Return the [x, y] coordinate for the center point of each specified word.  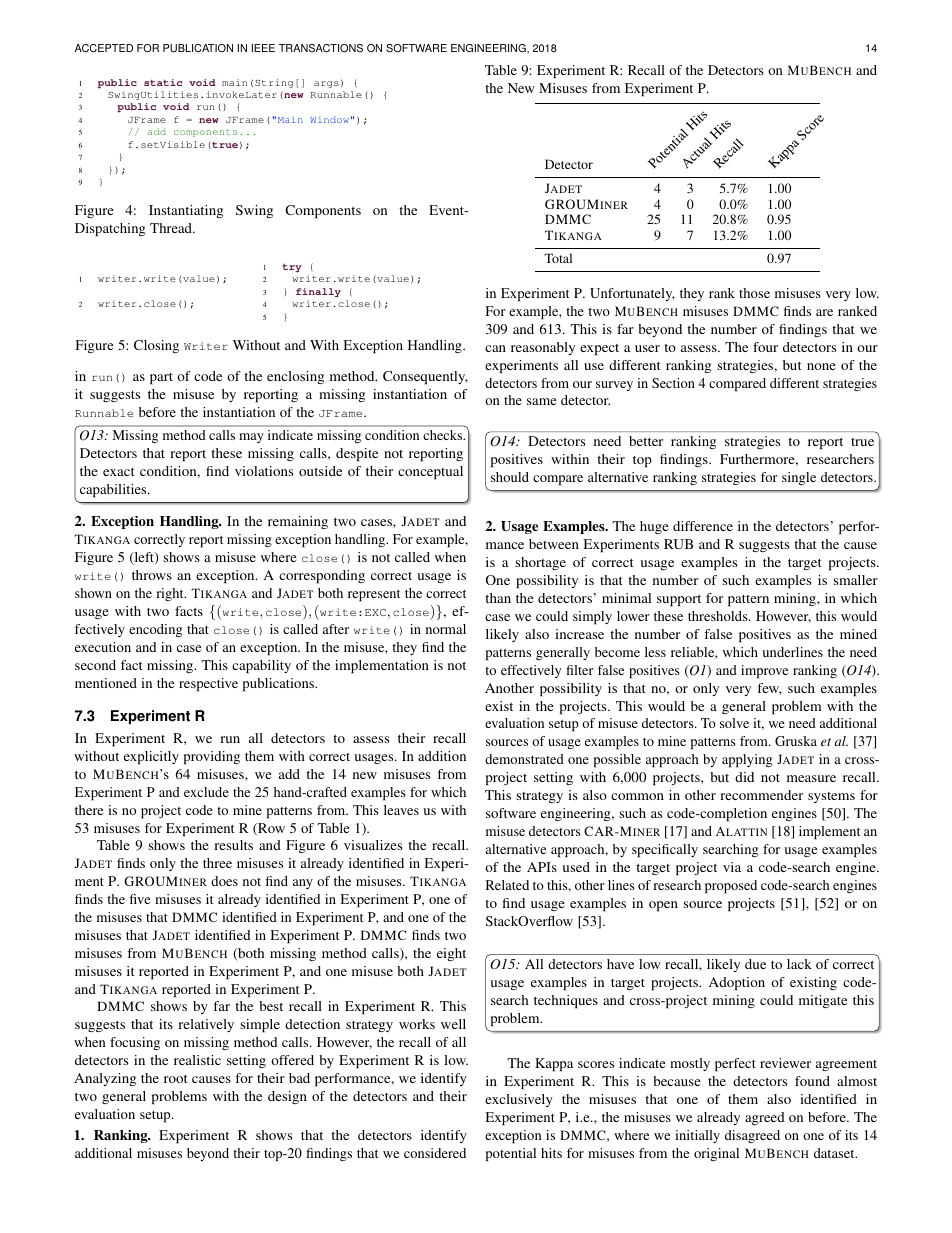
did [744, 777]
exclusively [519, 1100]
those [754, 293]
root [176, 1079]
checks [444, 435]
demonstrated [524, 759]
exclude [206, 792]
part [161, 379]
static [163, 82]
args [326, 84]
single [799, 478]
